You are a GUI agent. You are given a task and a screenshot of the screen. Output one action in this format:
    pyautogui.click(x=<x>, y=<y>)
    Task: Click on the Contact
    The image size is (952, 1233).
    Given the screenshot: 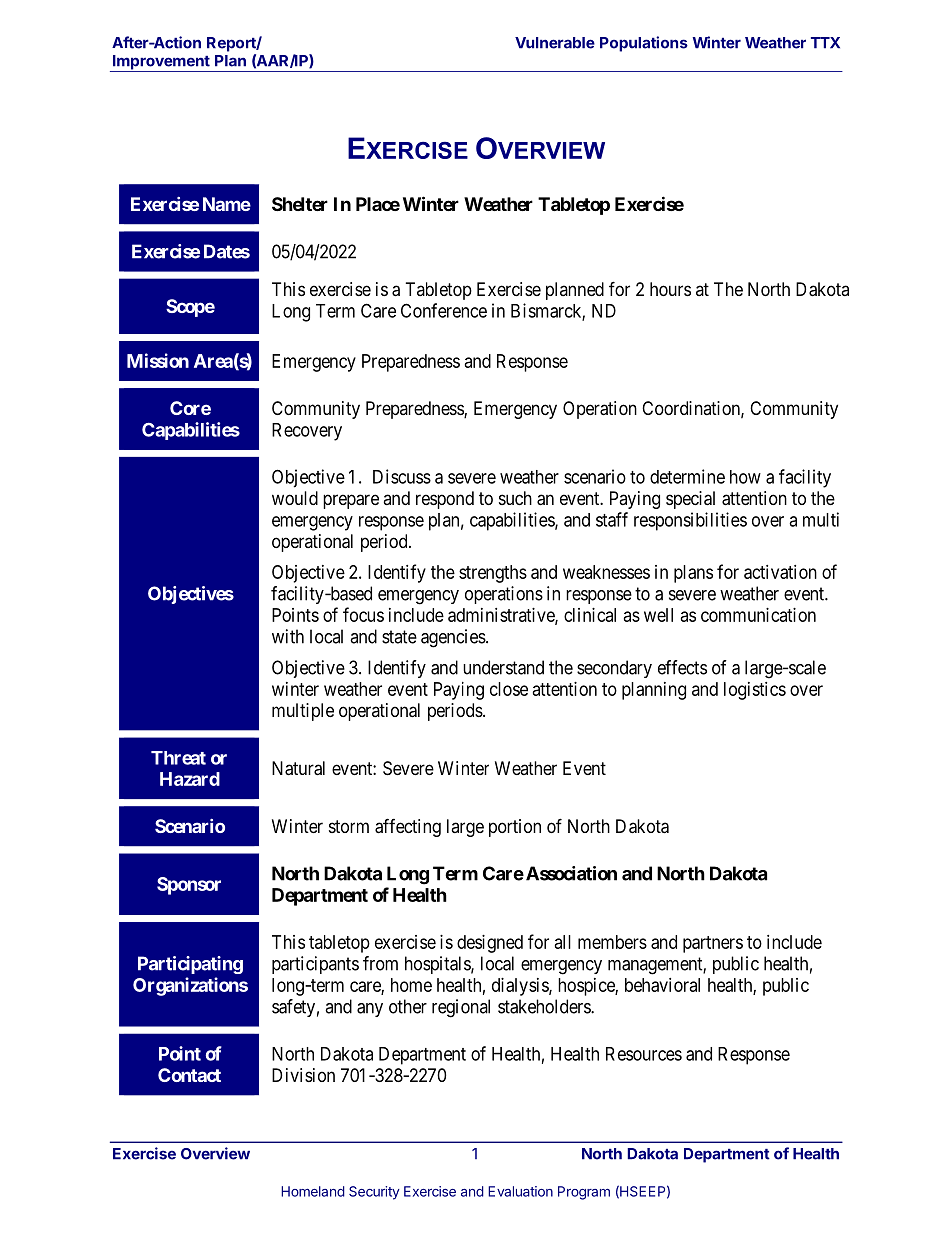 What is the action you would take?
    pyautogui.click(x=189, y=1075)
